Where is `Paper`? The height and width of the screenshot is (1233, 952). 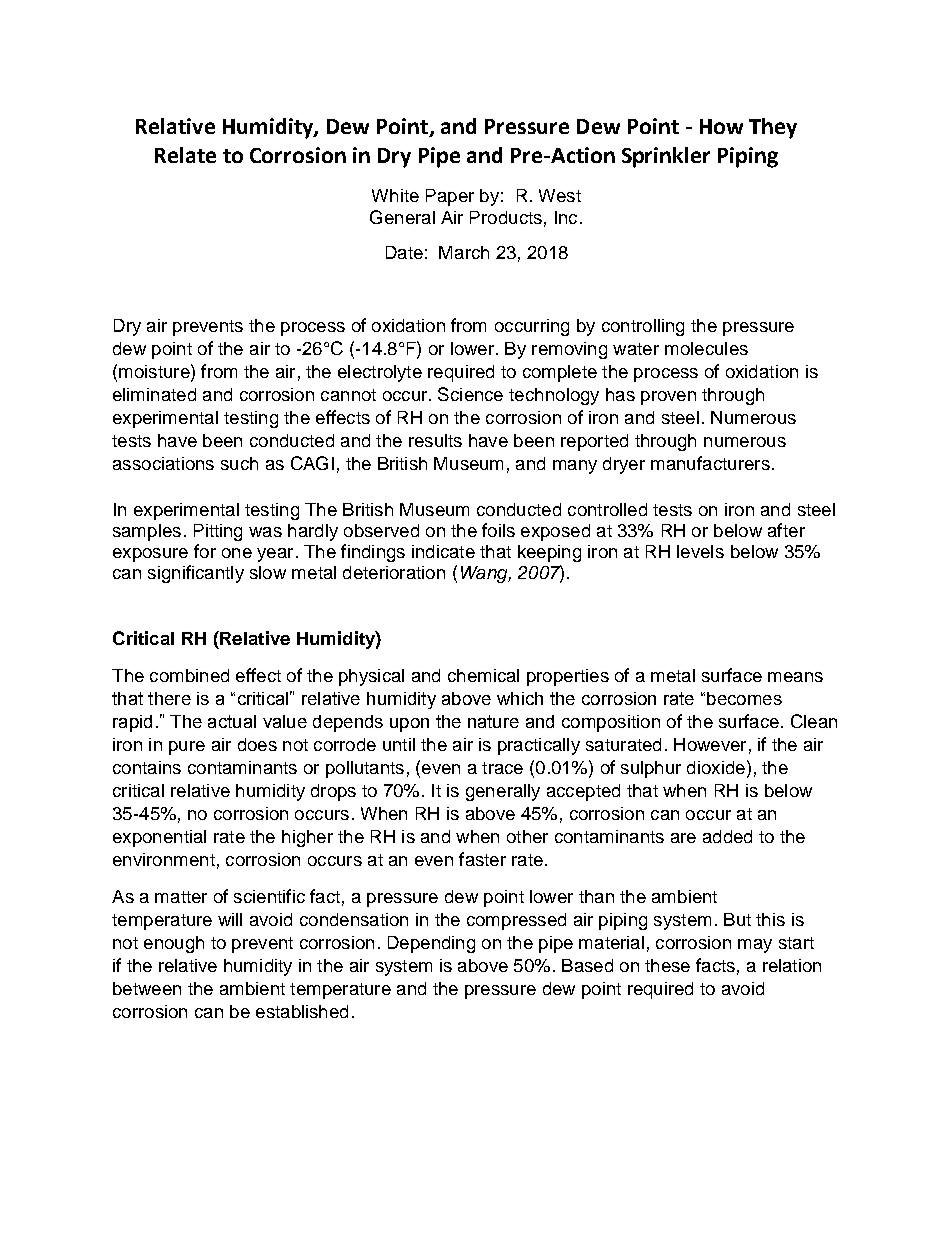
Paper is located at coordinates (450, 197).
